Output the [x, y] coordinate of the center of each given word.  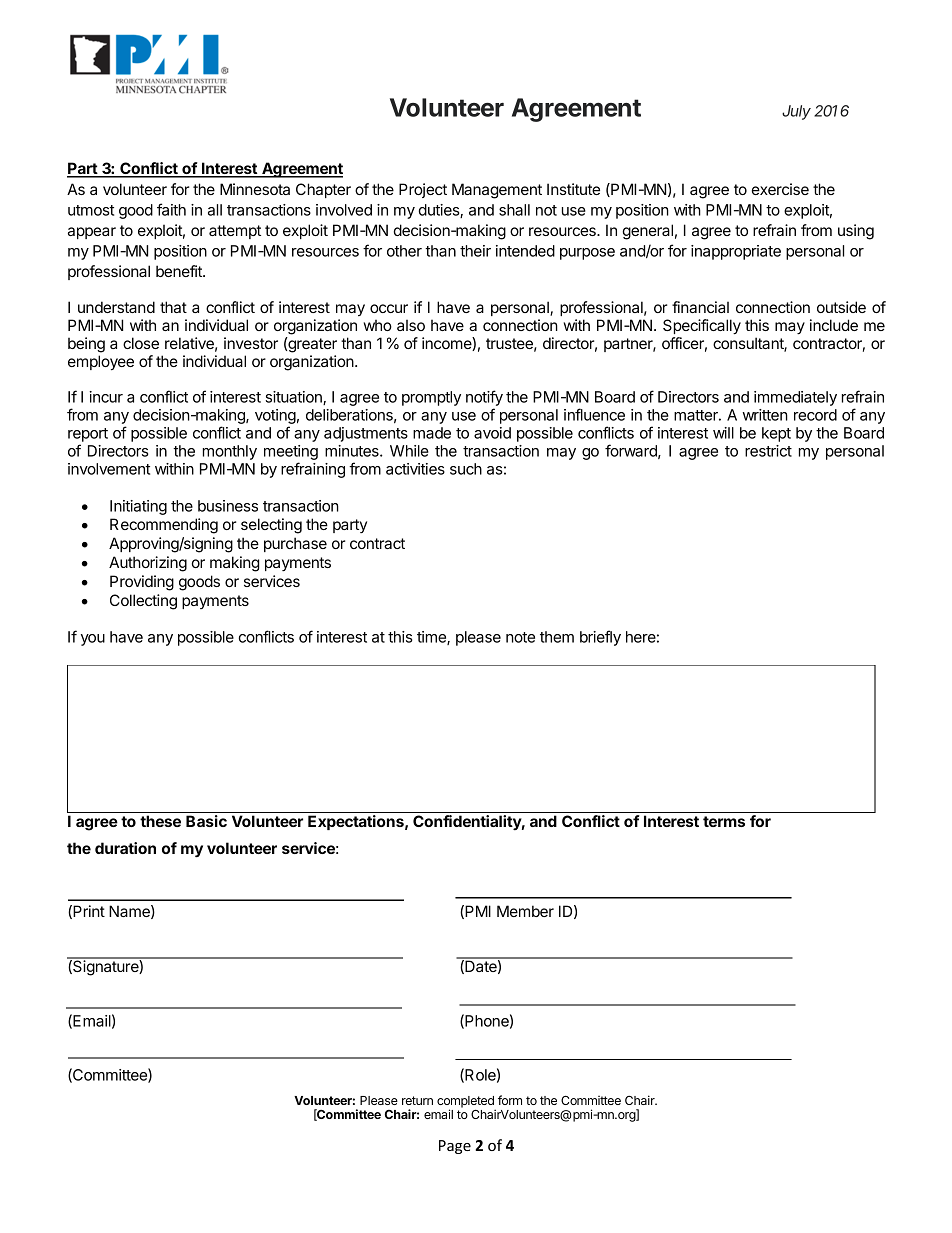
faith [171, 209]
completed [466, 1103]
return [417, 1100]
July [796, 112]
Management [497, 191]
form [510, 1100]
